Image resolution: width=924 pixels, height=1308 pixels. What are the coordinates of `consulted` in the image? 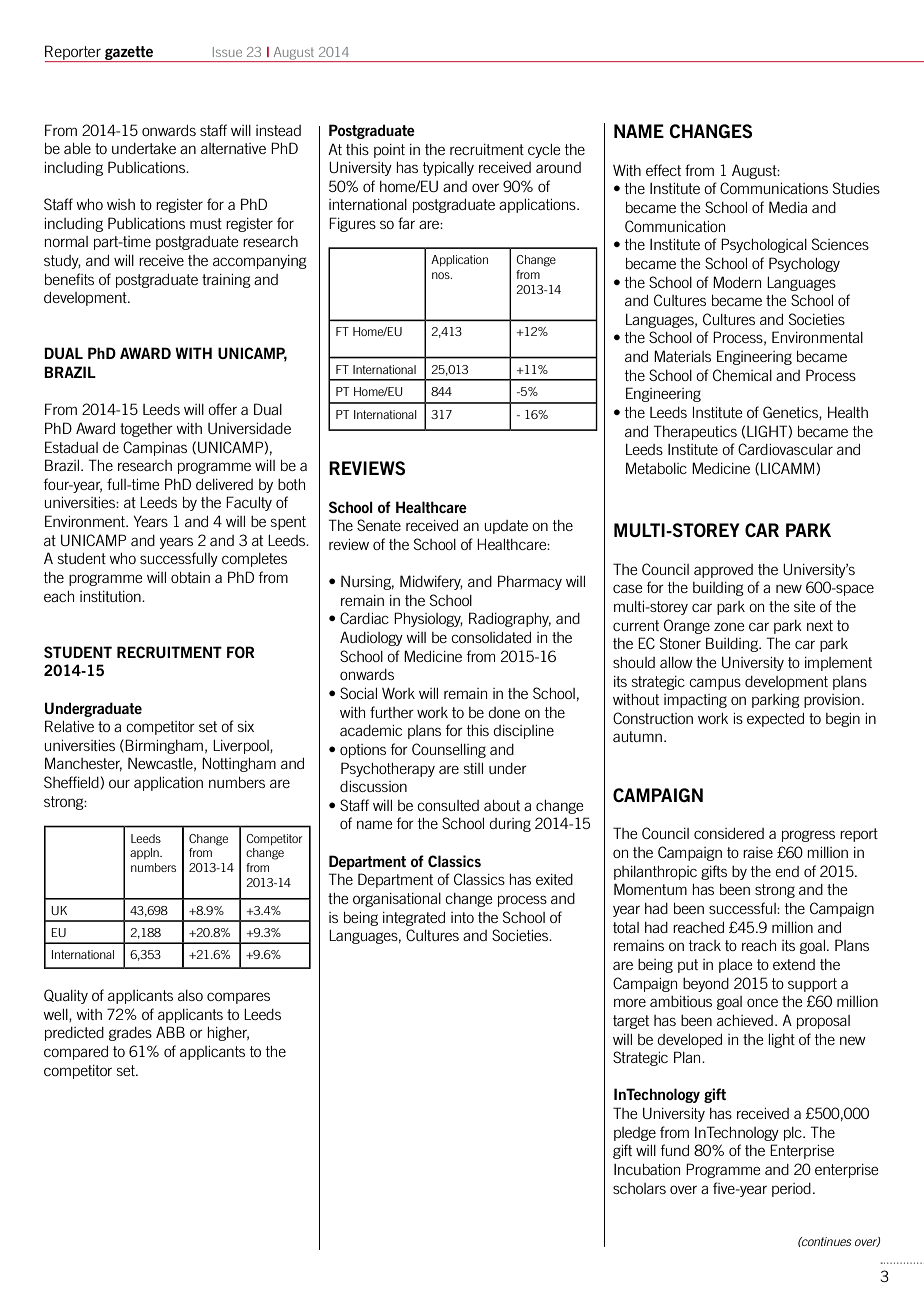 It's located at (448, 805).
